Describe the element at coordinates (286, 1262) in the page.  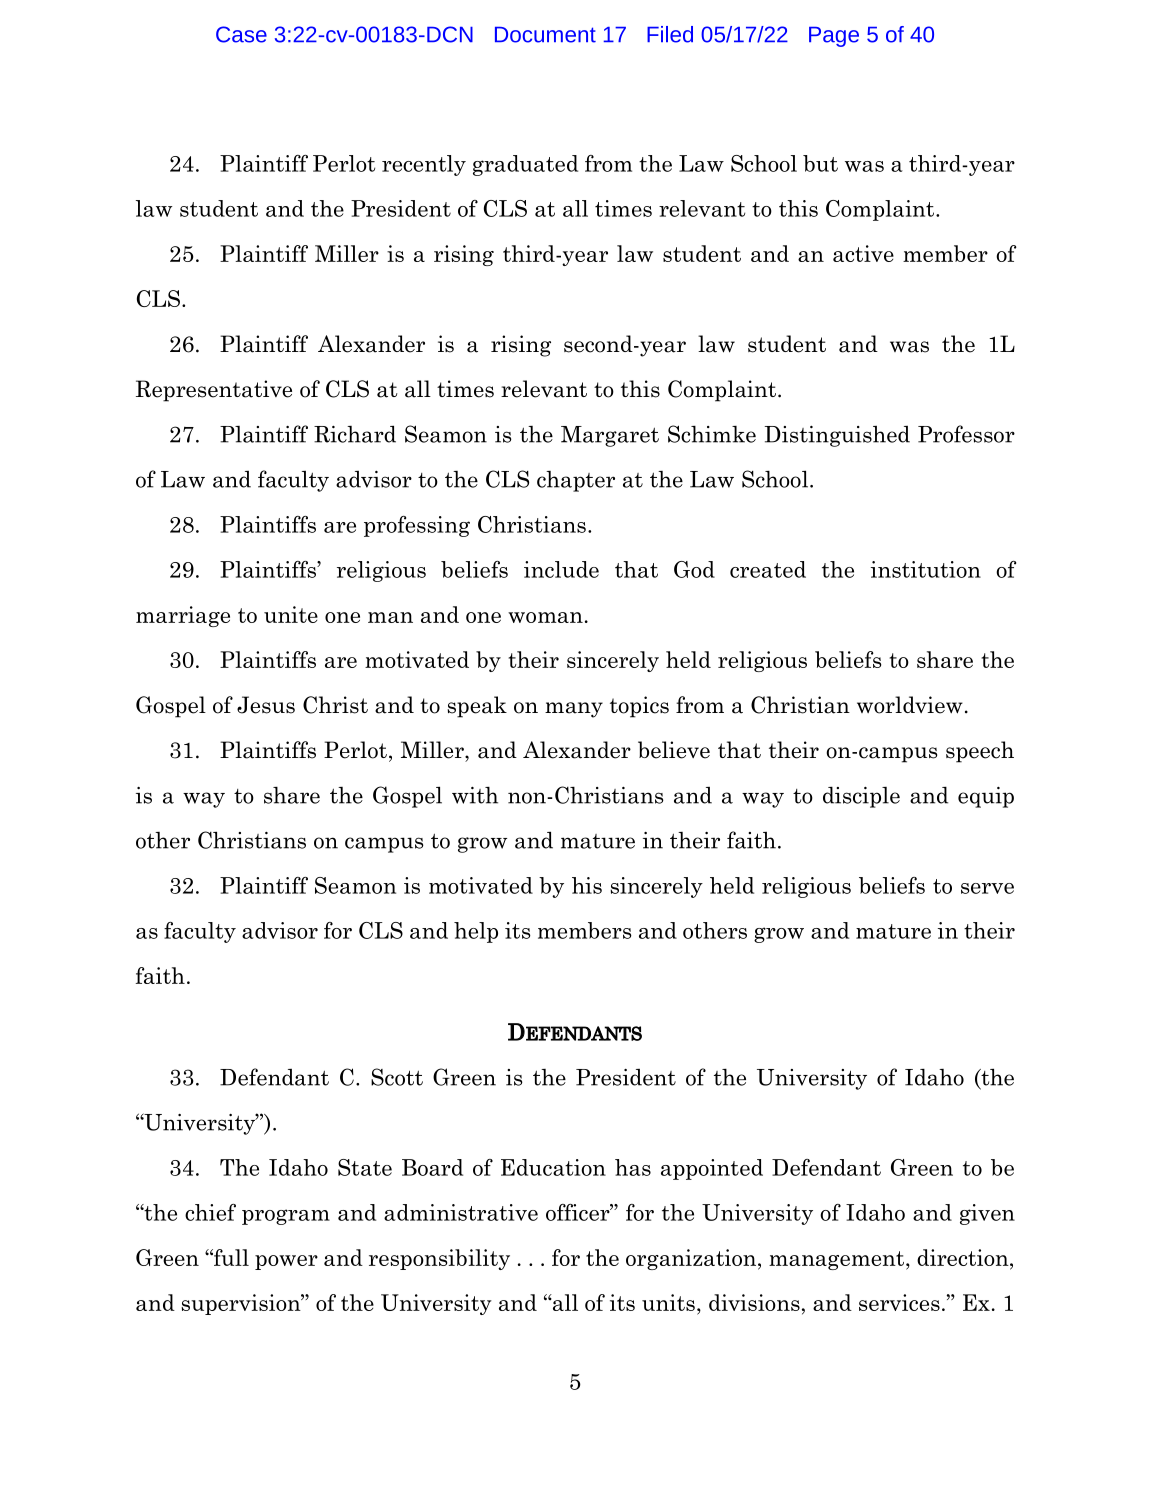
I see `power` at that location.
